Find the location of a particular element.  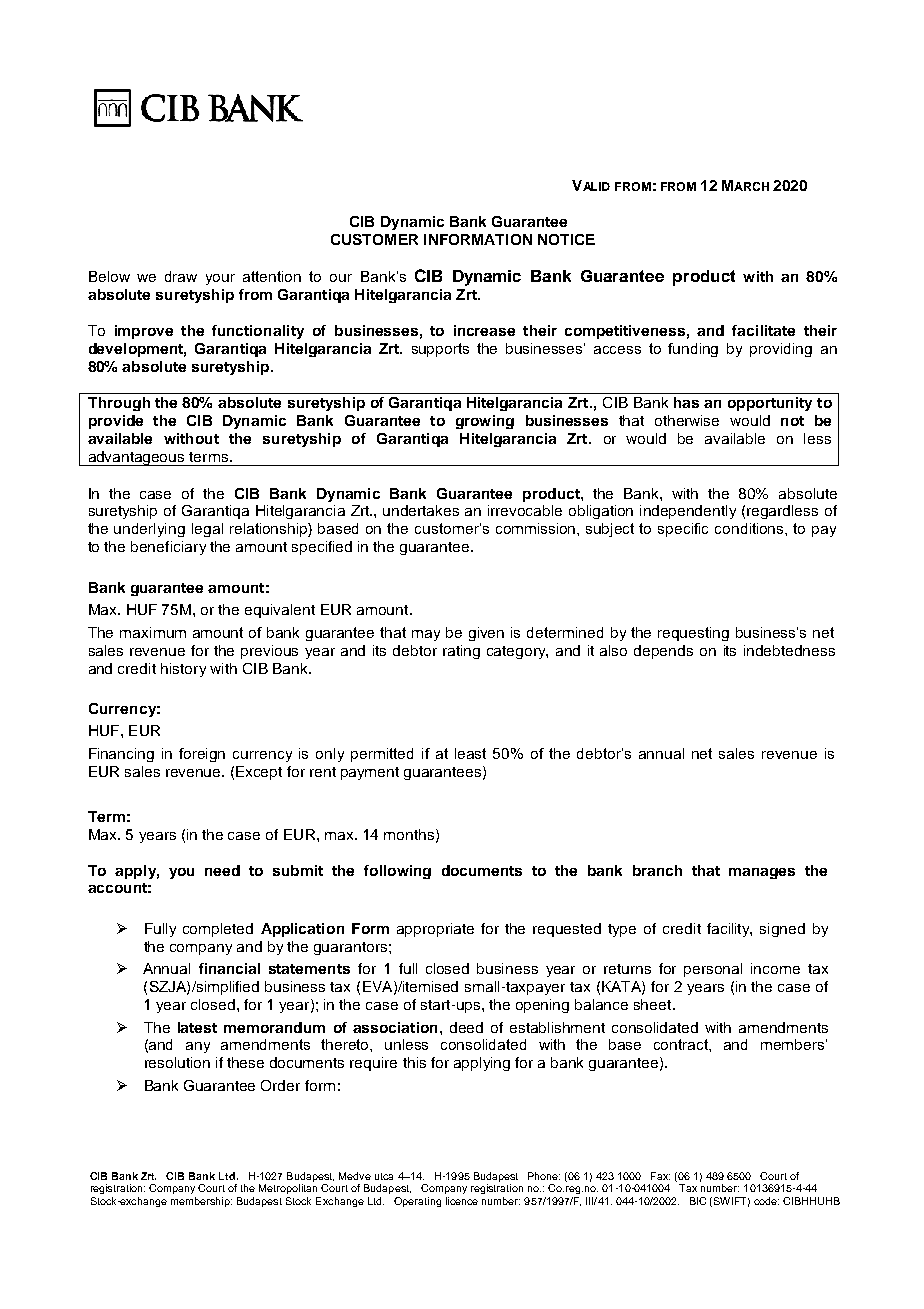

undertakes is located at coordinates (421, 510).
